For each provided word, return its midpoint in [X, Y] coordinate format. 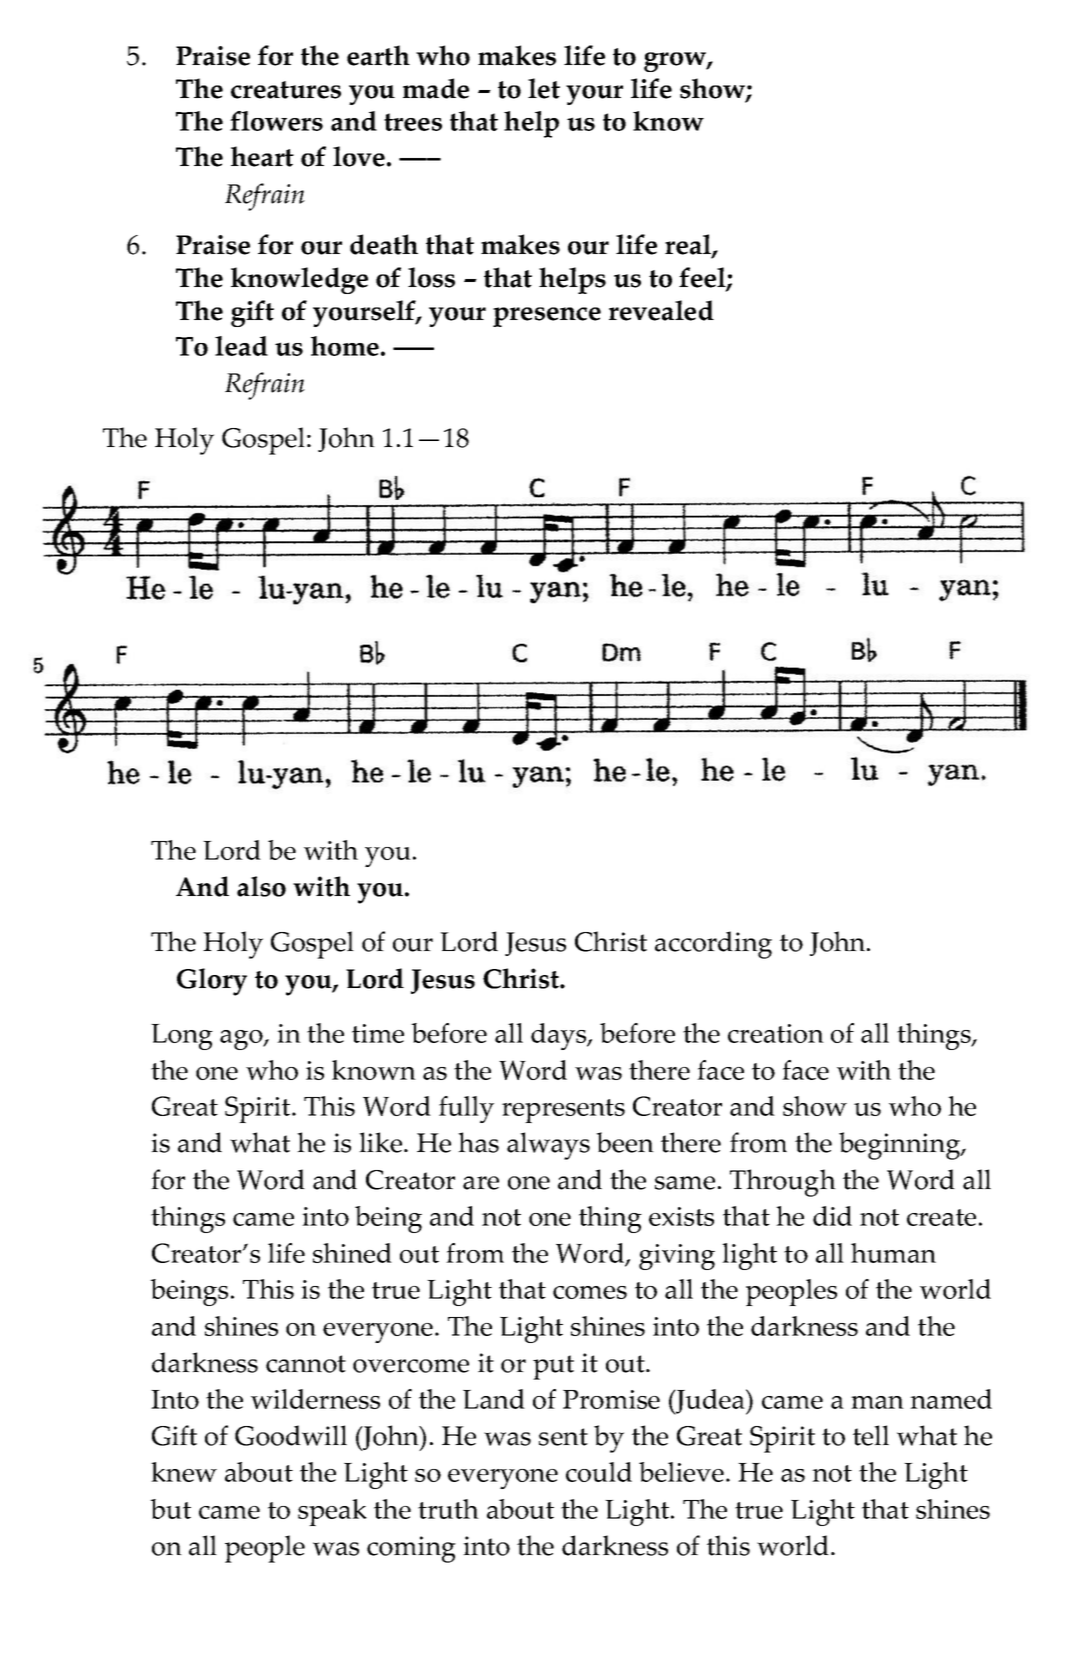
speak [332, 1512]
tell [871, 1435]
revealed [661, 310]
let [544, 88]
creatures [286, 90]
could [599, 1472]
